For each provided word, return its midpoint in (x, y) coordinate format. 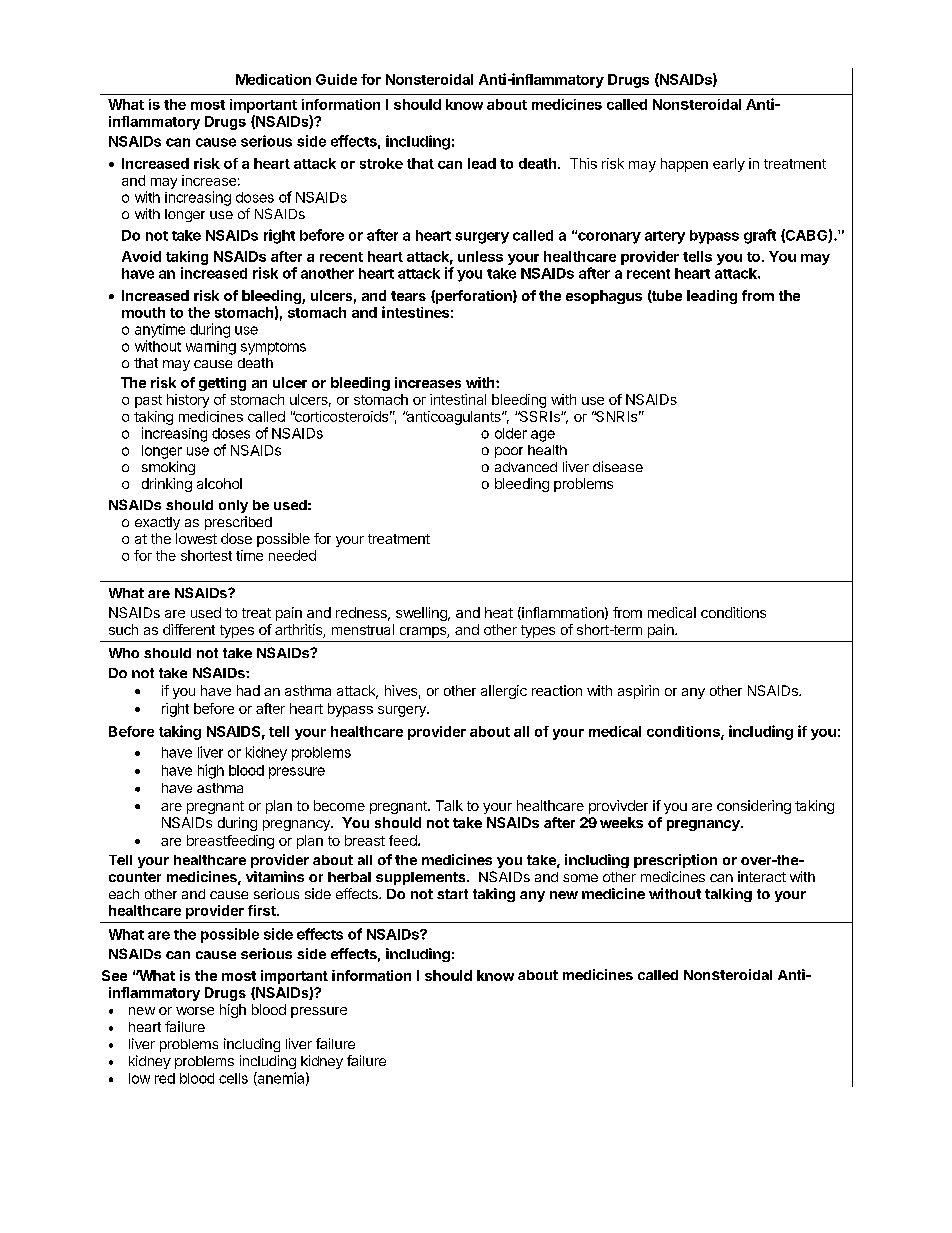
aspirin (638, 692)
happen (684, 165)
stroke (381, 163)
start (452, 894)
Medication (273, 79)
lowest (196, 538)
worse (195, 1011)
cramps (424, 632)
